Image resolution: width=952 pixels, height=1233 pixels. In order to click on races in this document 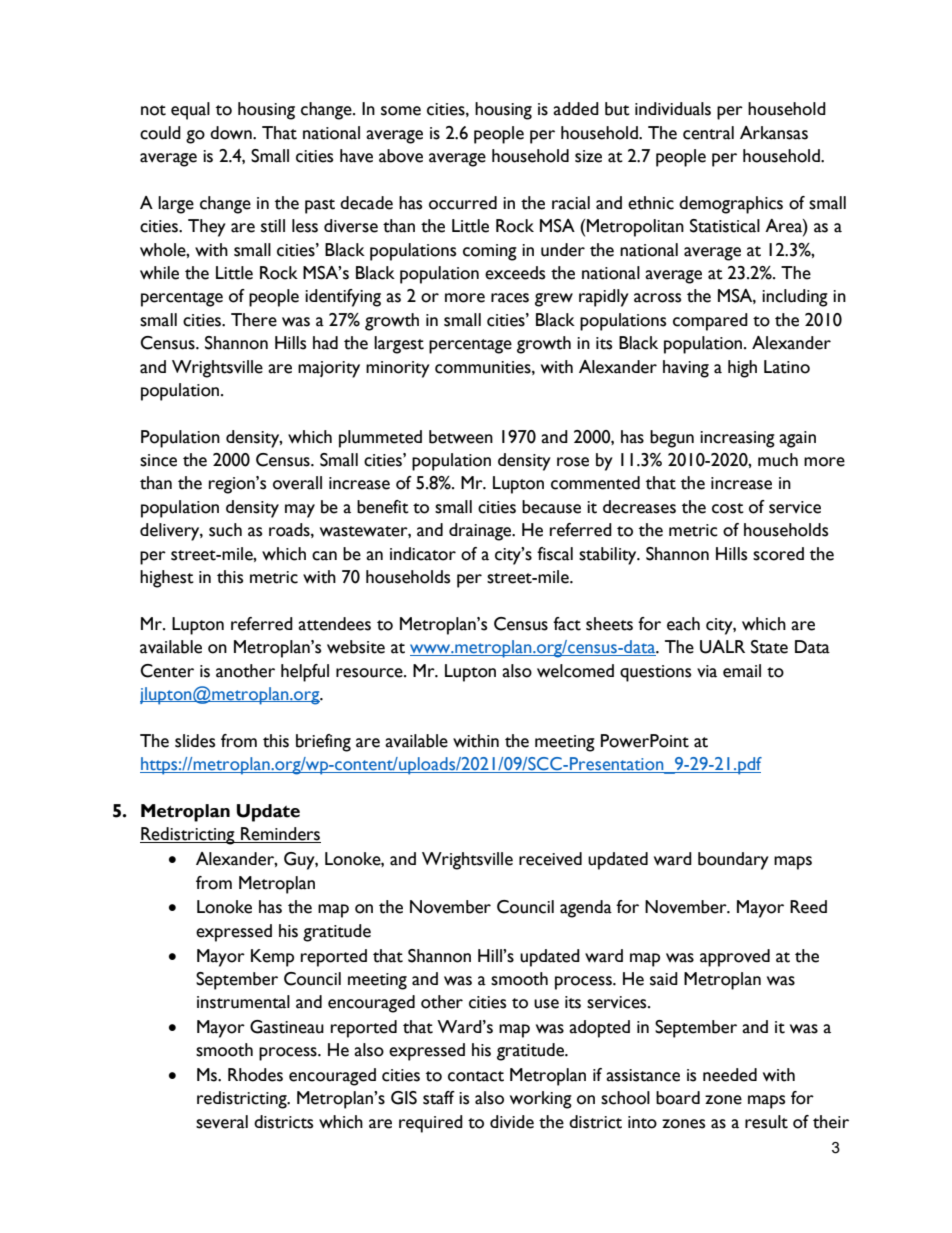, I will do `click(510, 298)`.
